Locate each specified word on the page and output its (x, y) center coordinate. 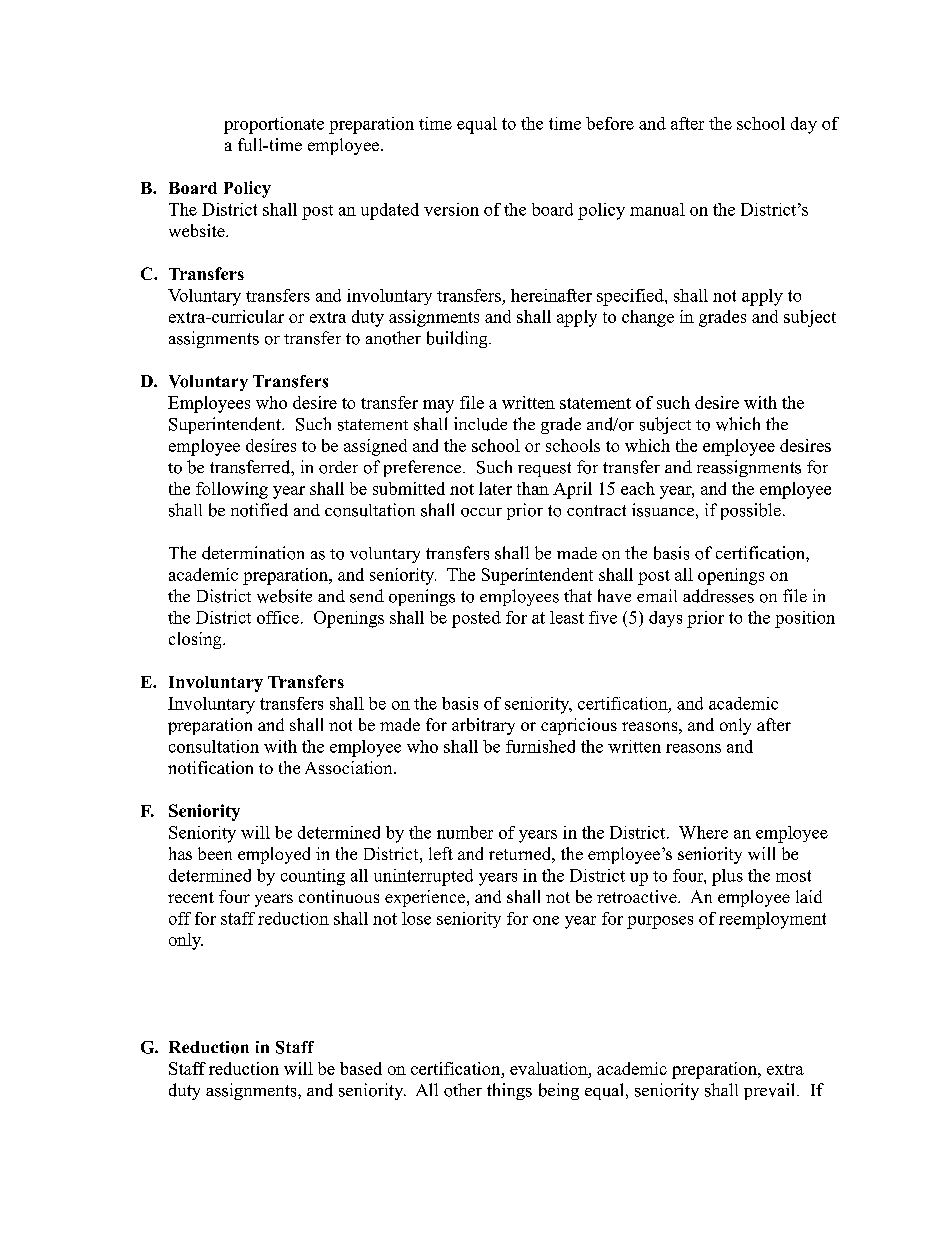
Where (703, 832)
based (361, 1068)
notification (210, 767)
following (232, 490)
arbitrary (483, 726)
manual (657, 209)
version (451, 209)
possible (751, 511)
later (495, 488)
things (509, 1091)
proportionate (274, 125)
